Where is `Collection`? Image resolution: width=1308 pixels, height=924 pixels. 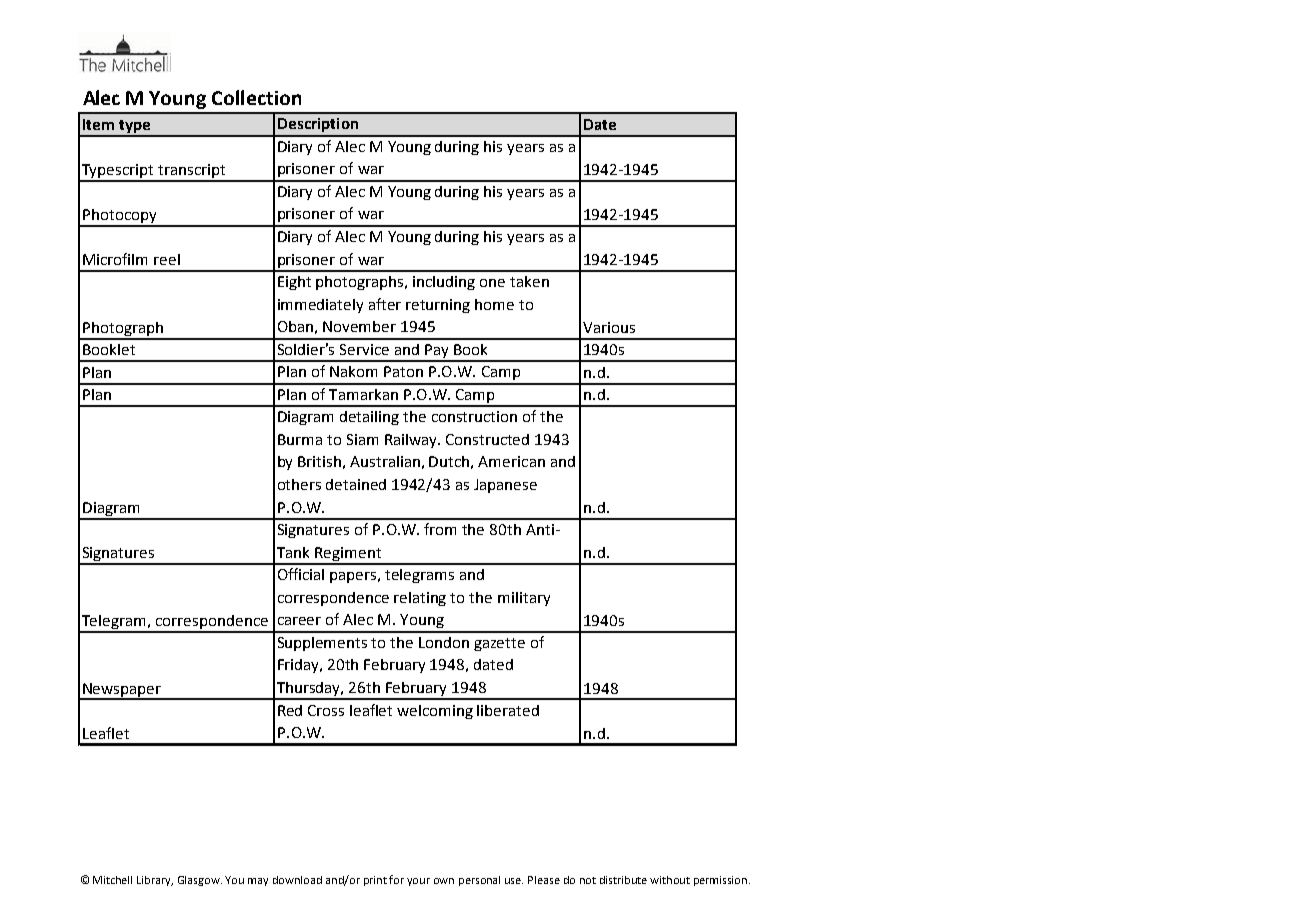 Collection is located at coordinates (256, 97).
